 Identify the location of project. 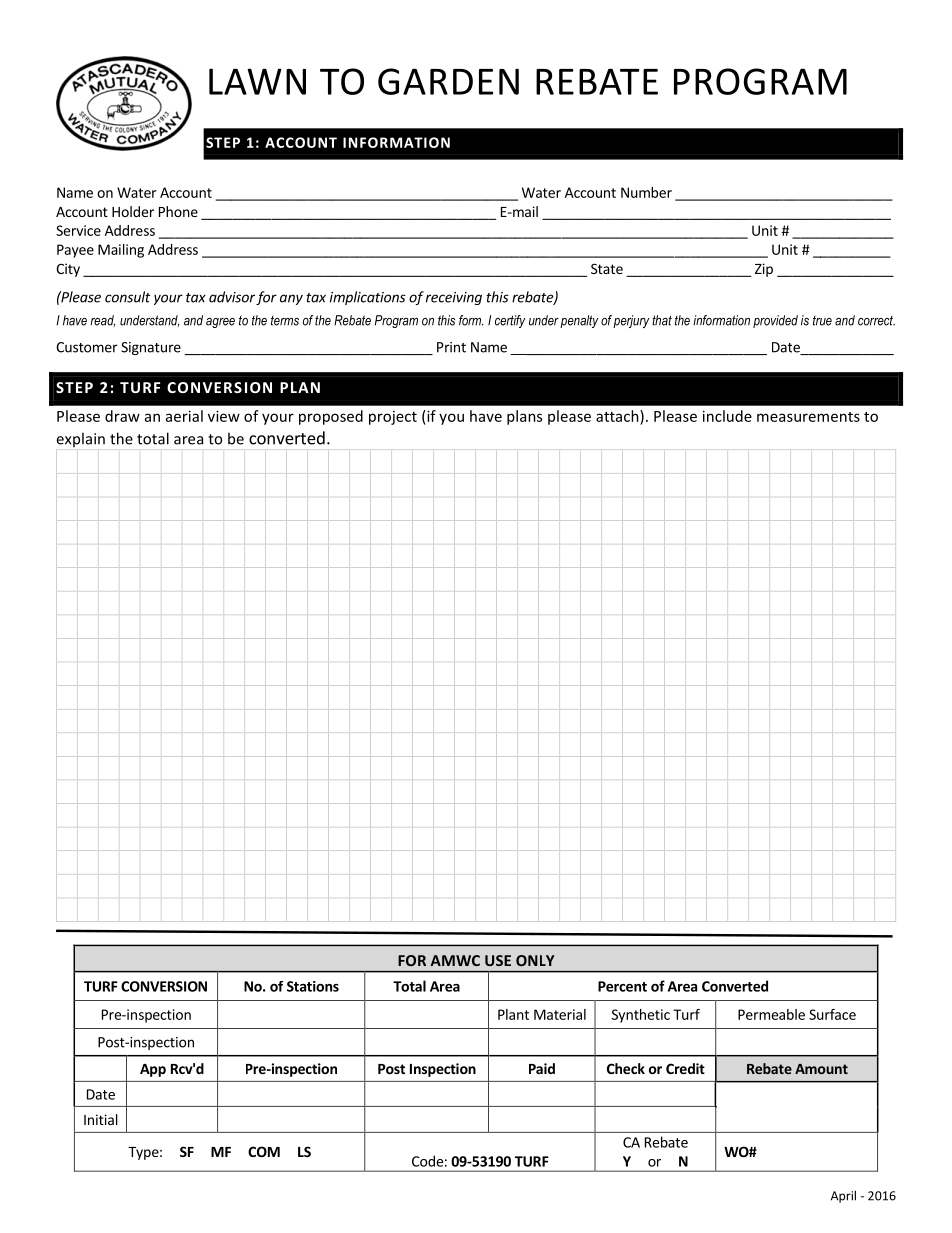
(393, 418).
